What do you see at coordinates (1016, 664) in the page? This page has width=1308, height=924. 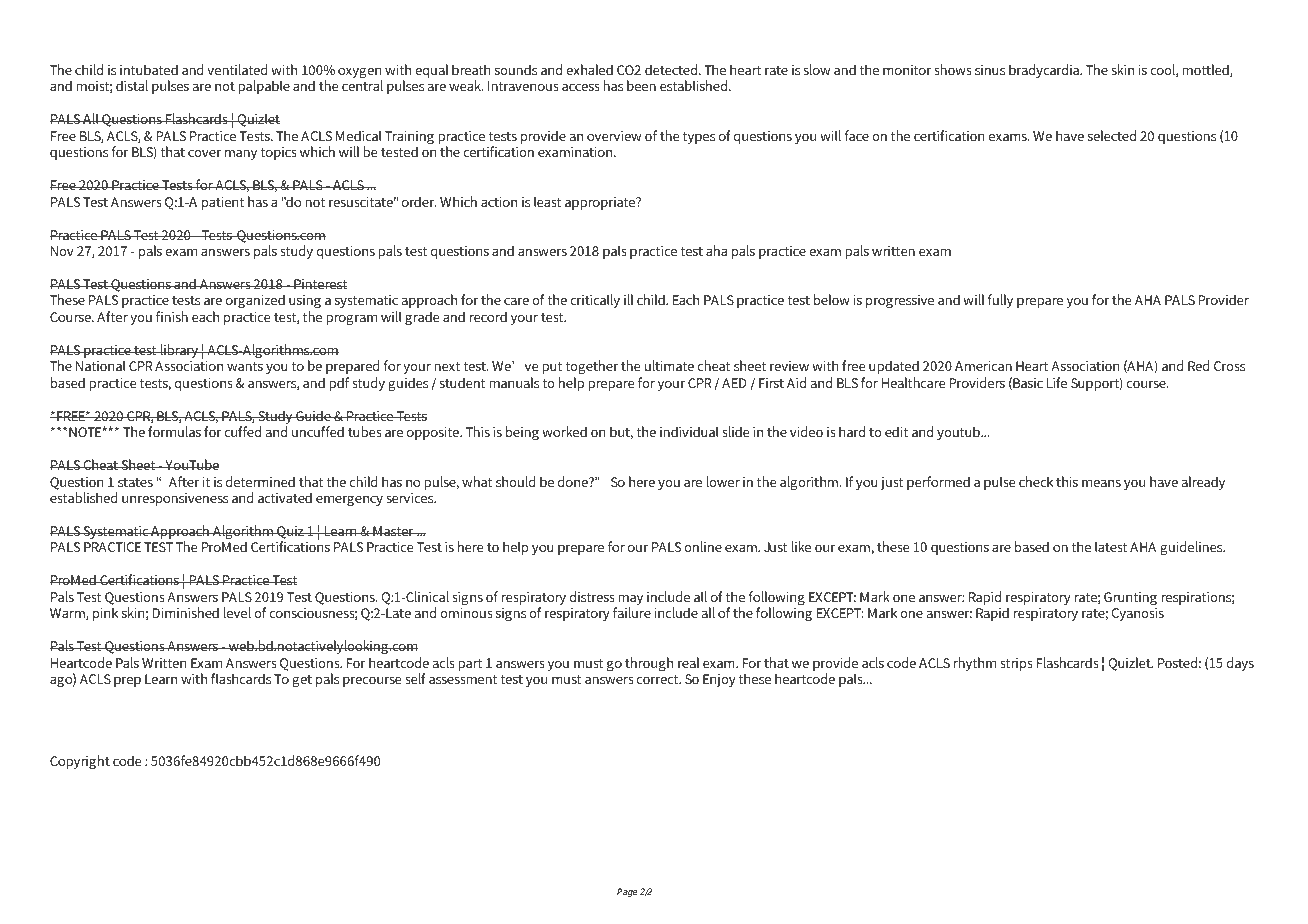 I see `strips` at bounding box center [1016, 664].
